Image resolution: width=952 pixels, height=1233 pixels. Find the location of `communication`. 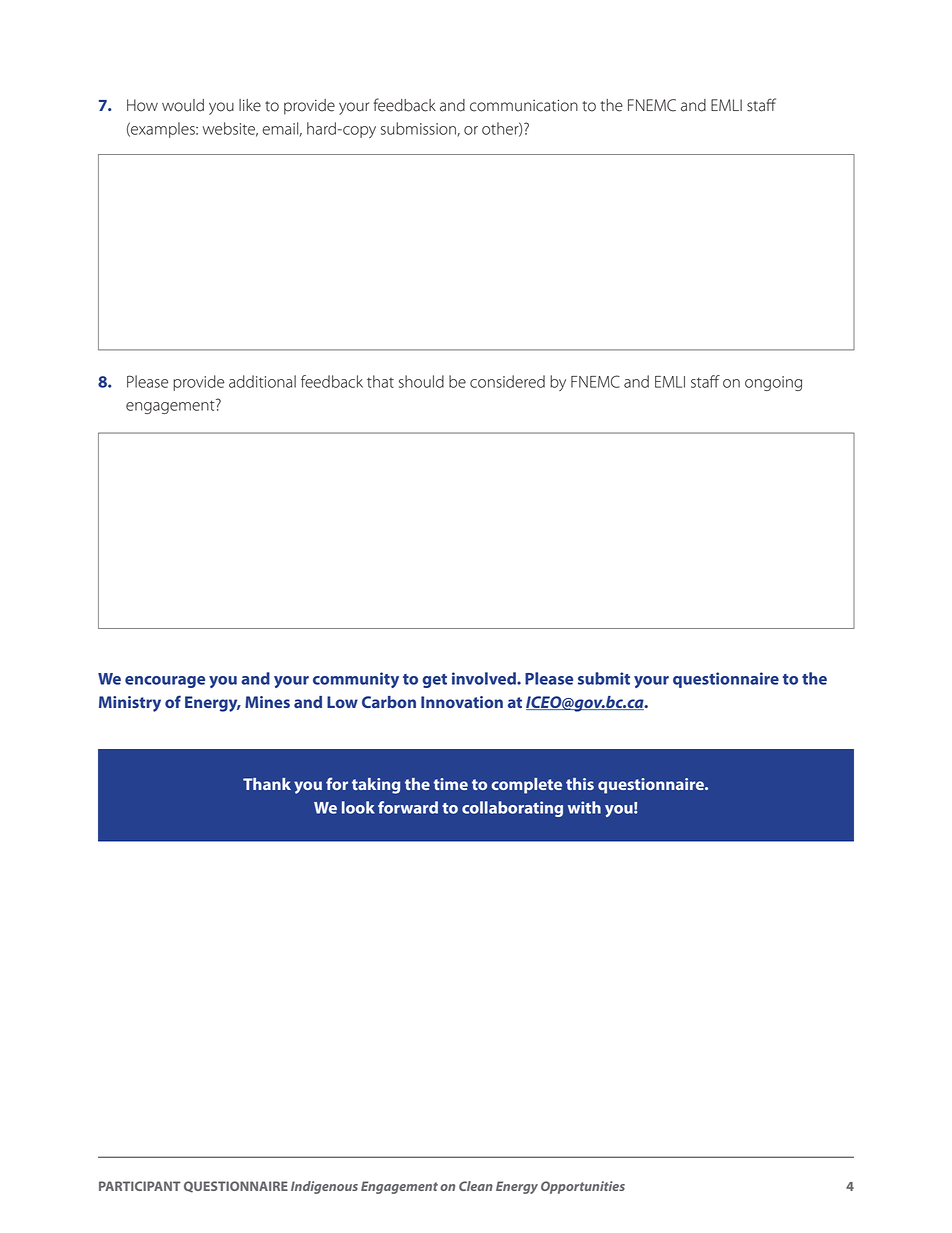

communication is located at coordinates (524, 105).
